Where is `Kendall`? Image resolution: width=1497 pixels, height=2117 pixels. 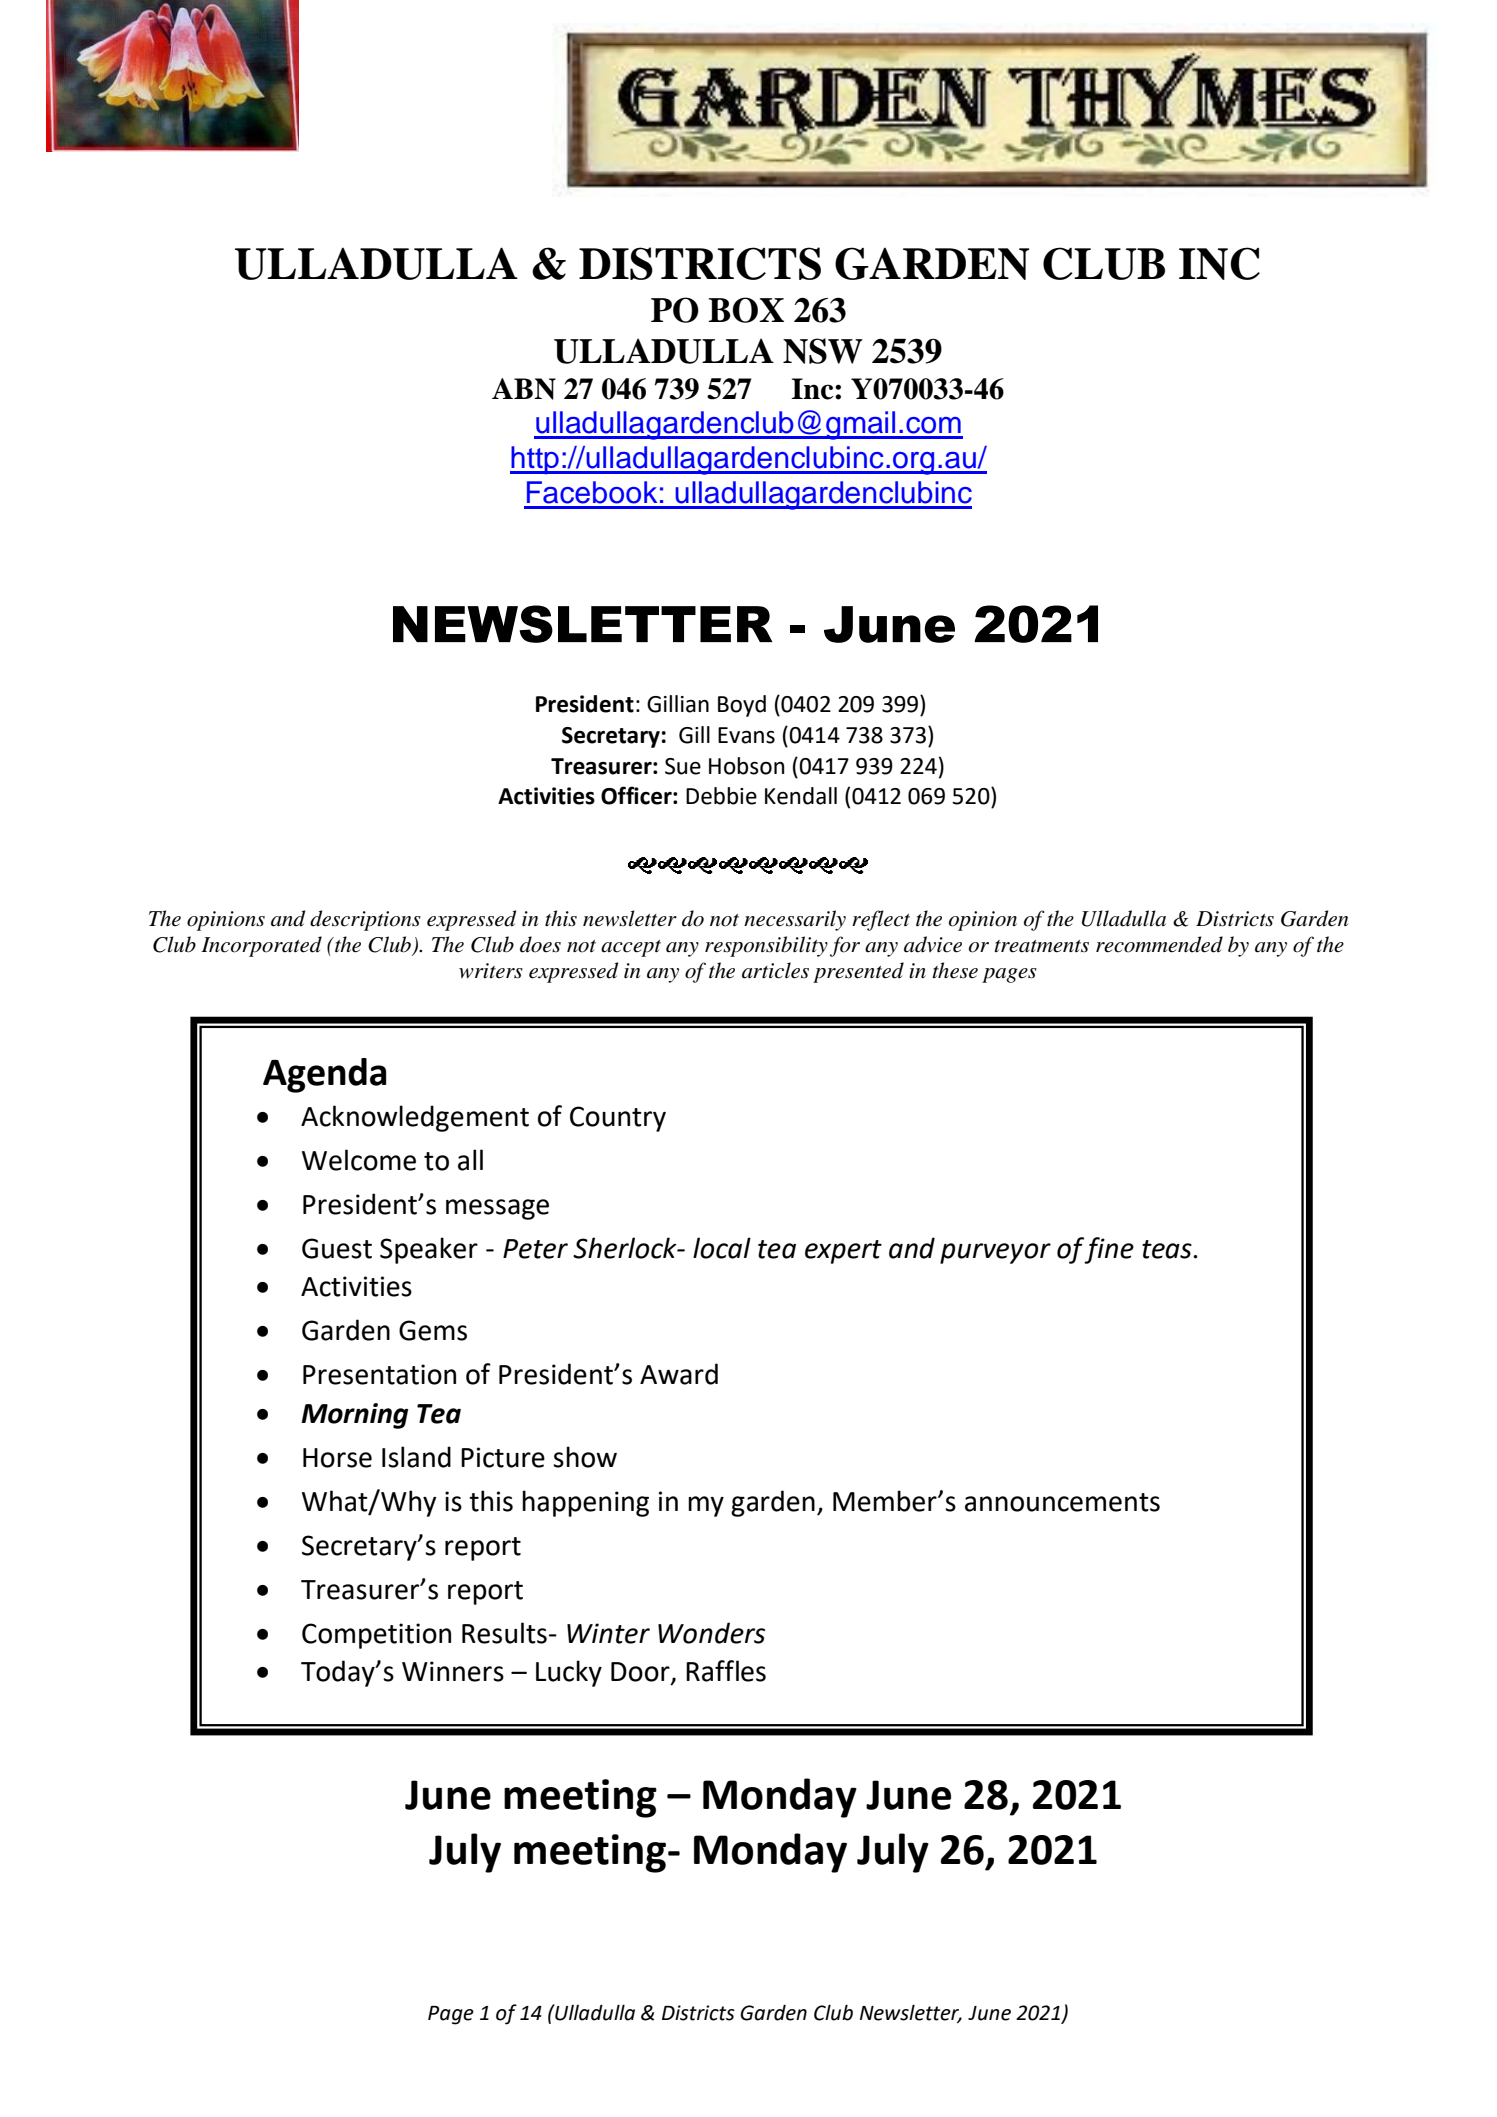 Kendall is located at coordinates (801, 796).
